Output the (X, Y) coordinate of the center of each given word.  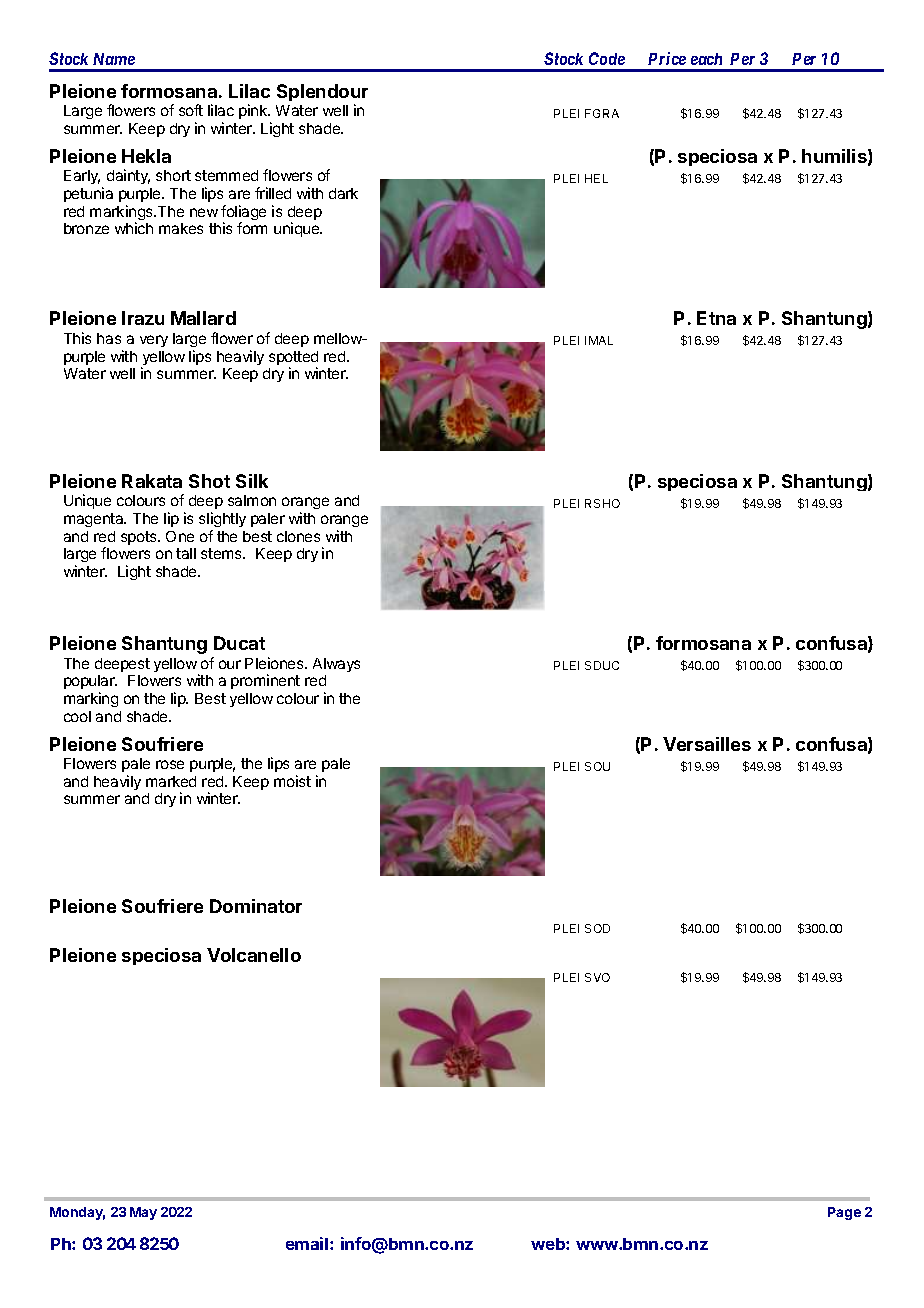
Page (844, 1213)
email (308, 1243)
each (706, 59)
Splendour (322, 94)
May (143, 1213)
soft (191, 110)
